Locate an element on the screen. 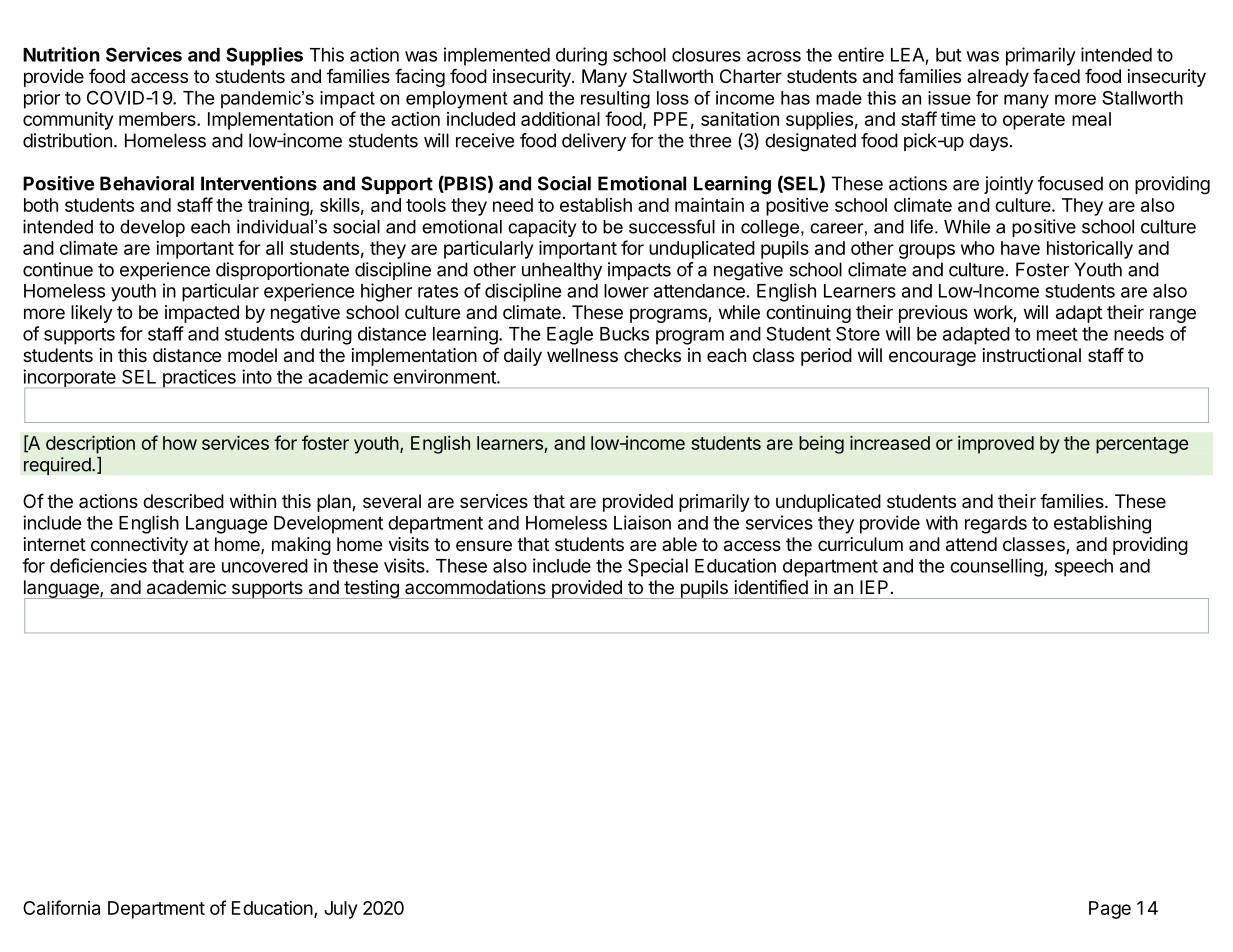 This screenshot has width=1233, height=952. described is located at coordinates (183, 501).
